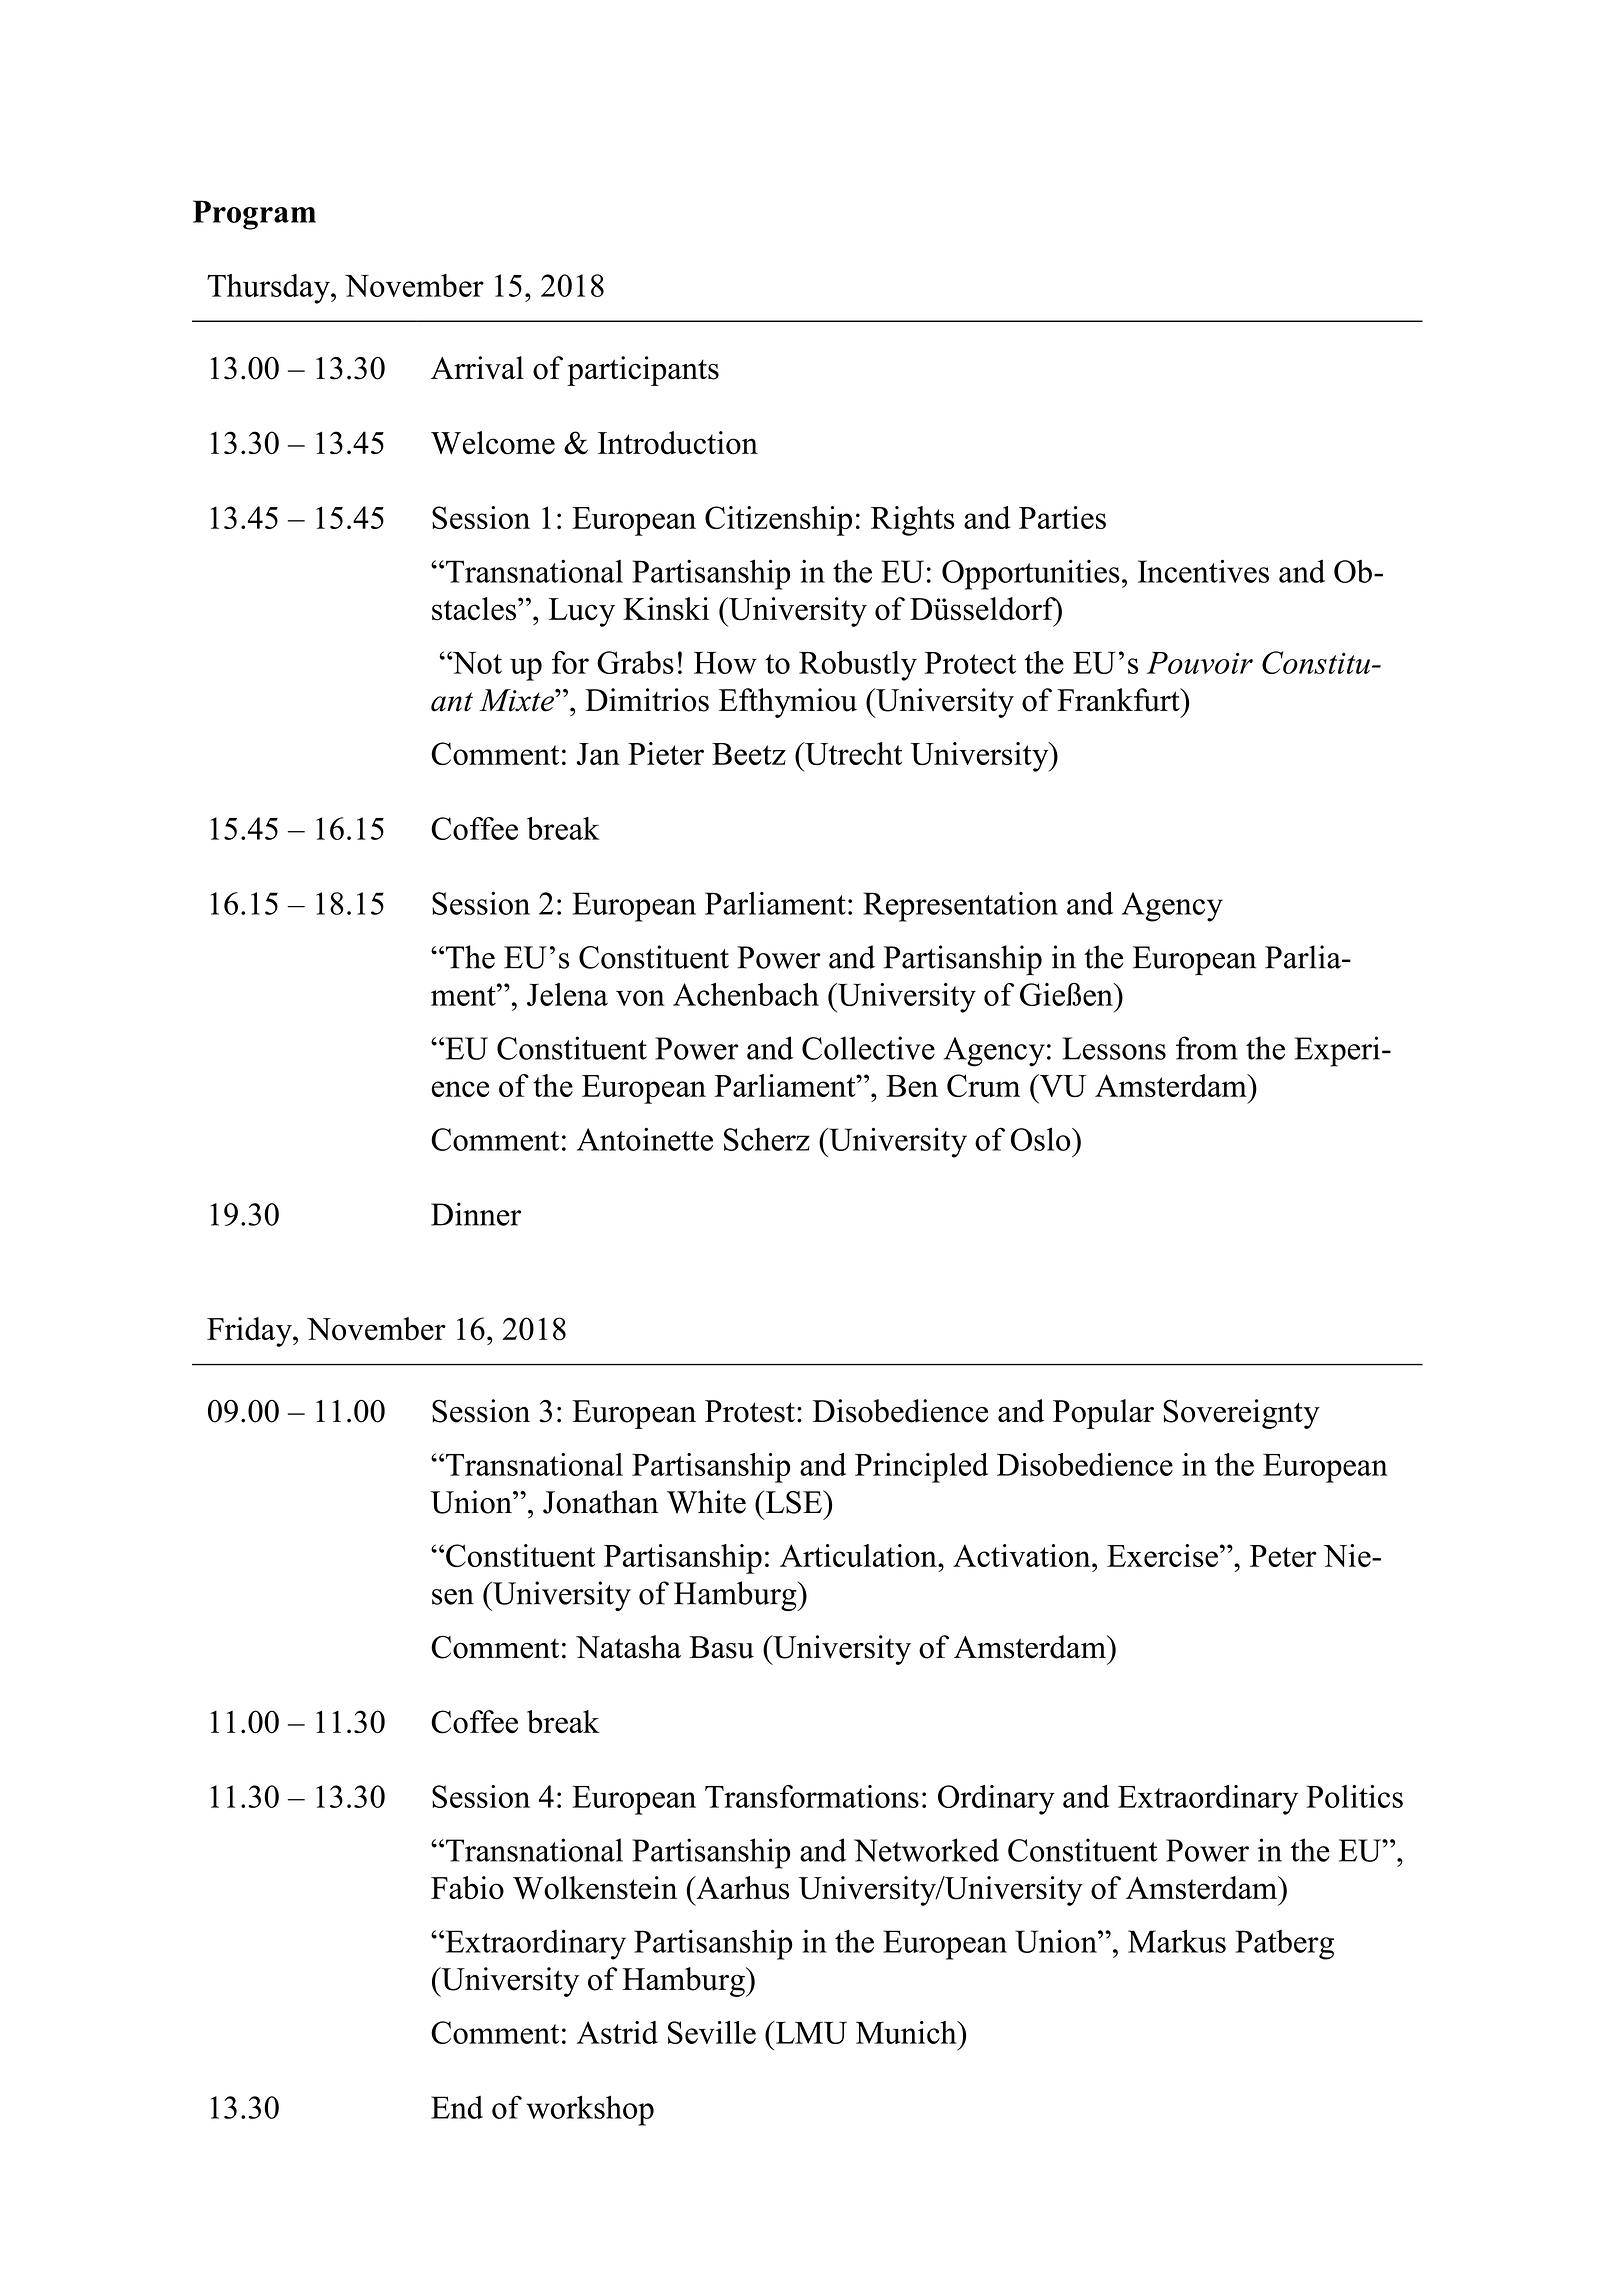 The image size is (1614, 2284). What do you see at coordinates (859, 1555) in the image?
I see `Articulation` at bounding box center [859, 1555].
